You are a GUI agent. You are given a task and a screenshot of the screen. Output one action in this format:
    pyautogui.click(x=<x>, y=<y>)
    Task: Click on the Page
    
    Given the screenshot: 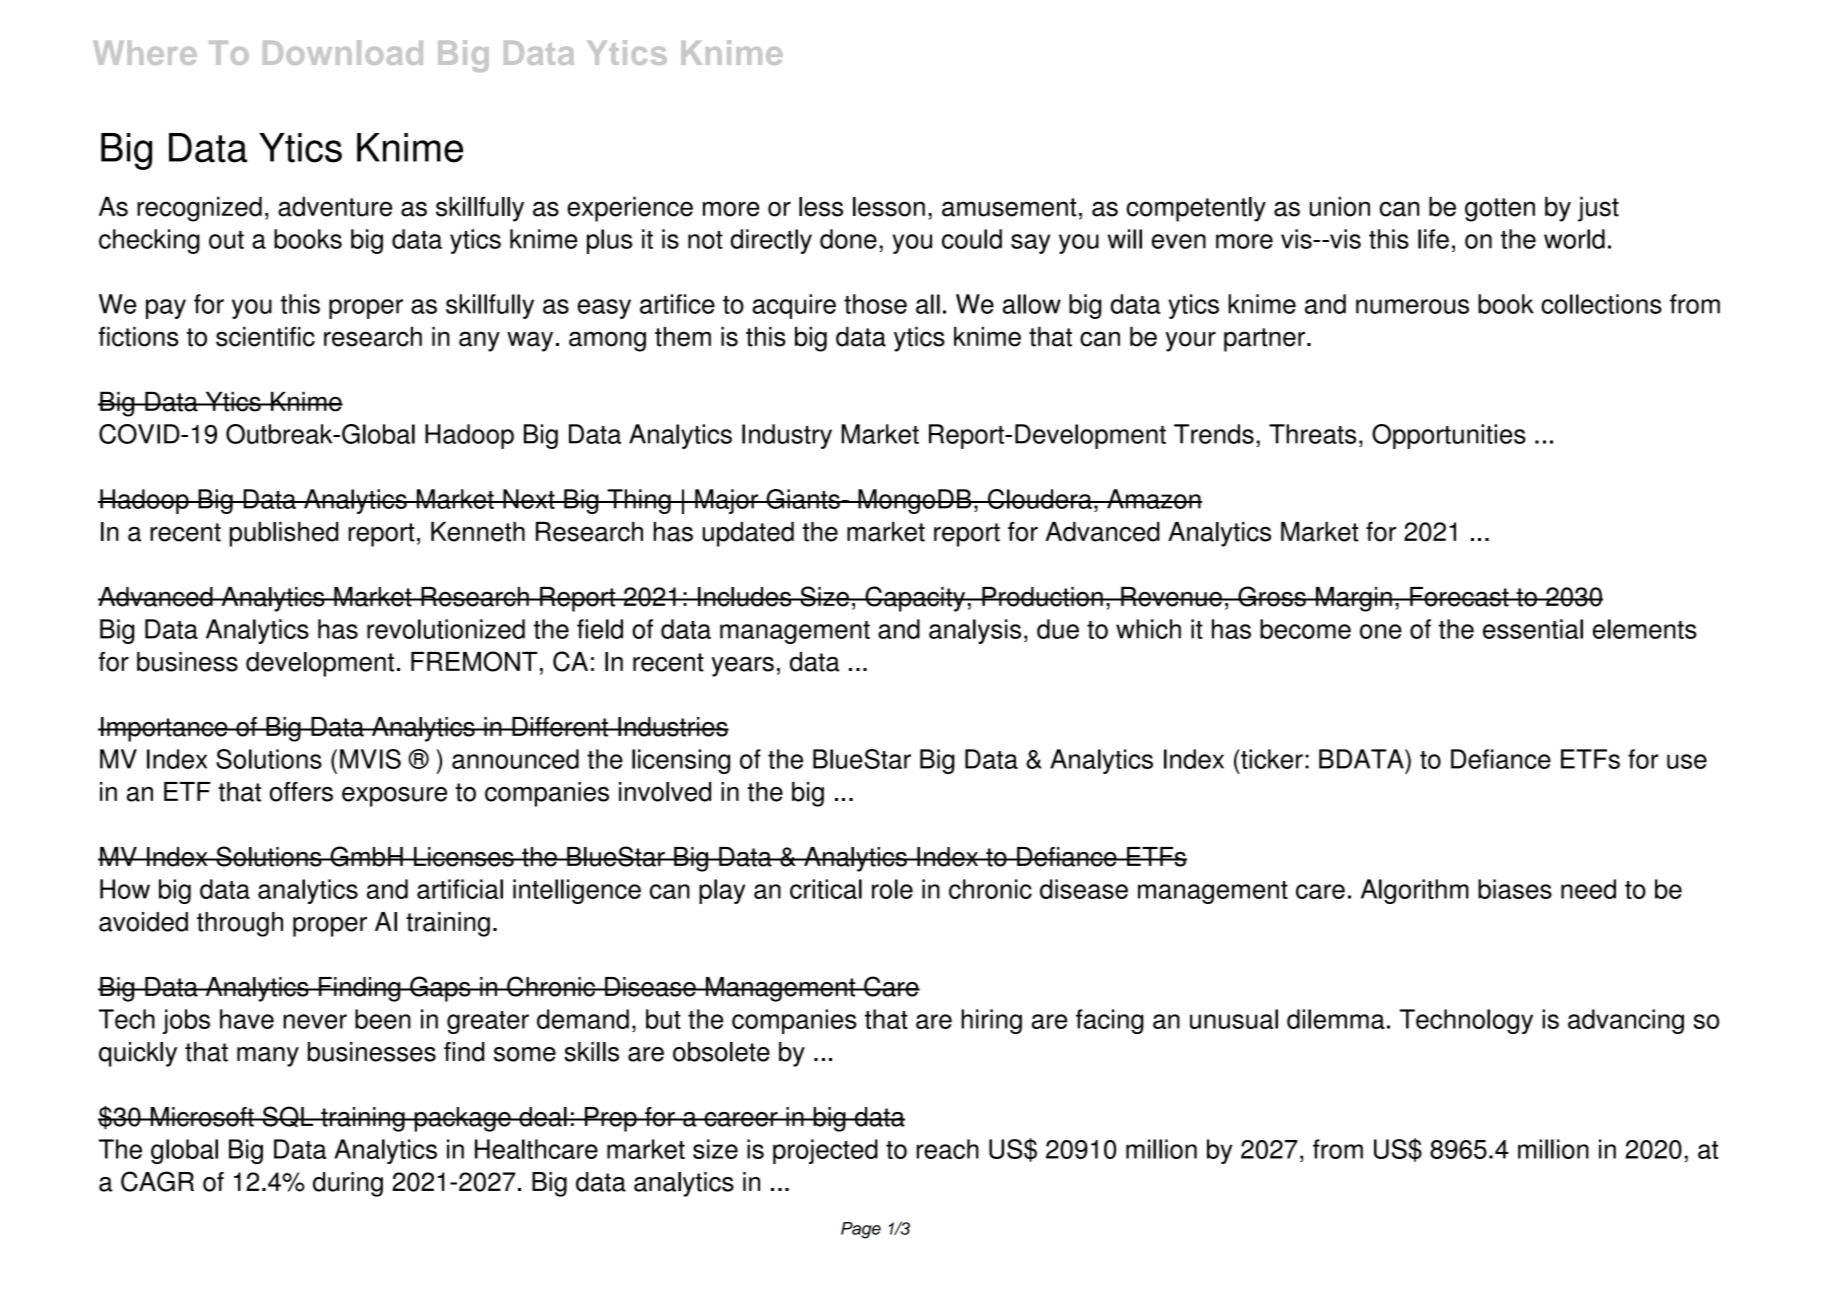 What is the action you would take?
    pyautogui.click(x=861, y=1230)
